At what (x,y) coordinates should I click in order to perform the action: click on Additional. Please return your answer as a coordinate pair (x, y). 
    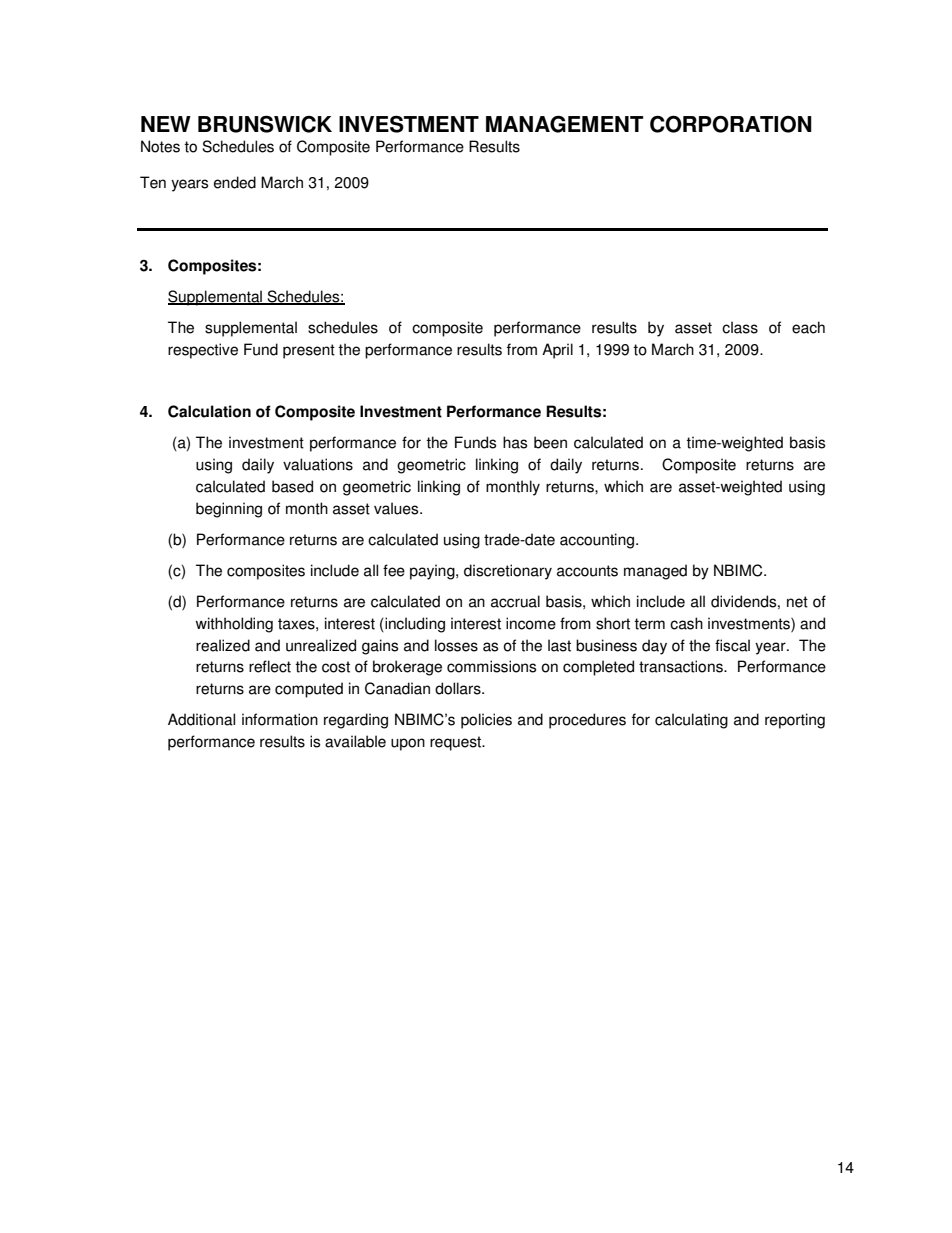
    Looking at the image, I should click on (201, 719).
